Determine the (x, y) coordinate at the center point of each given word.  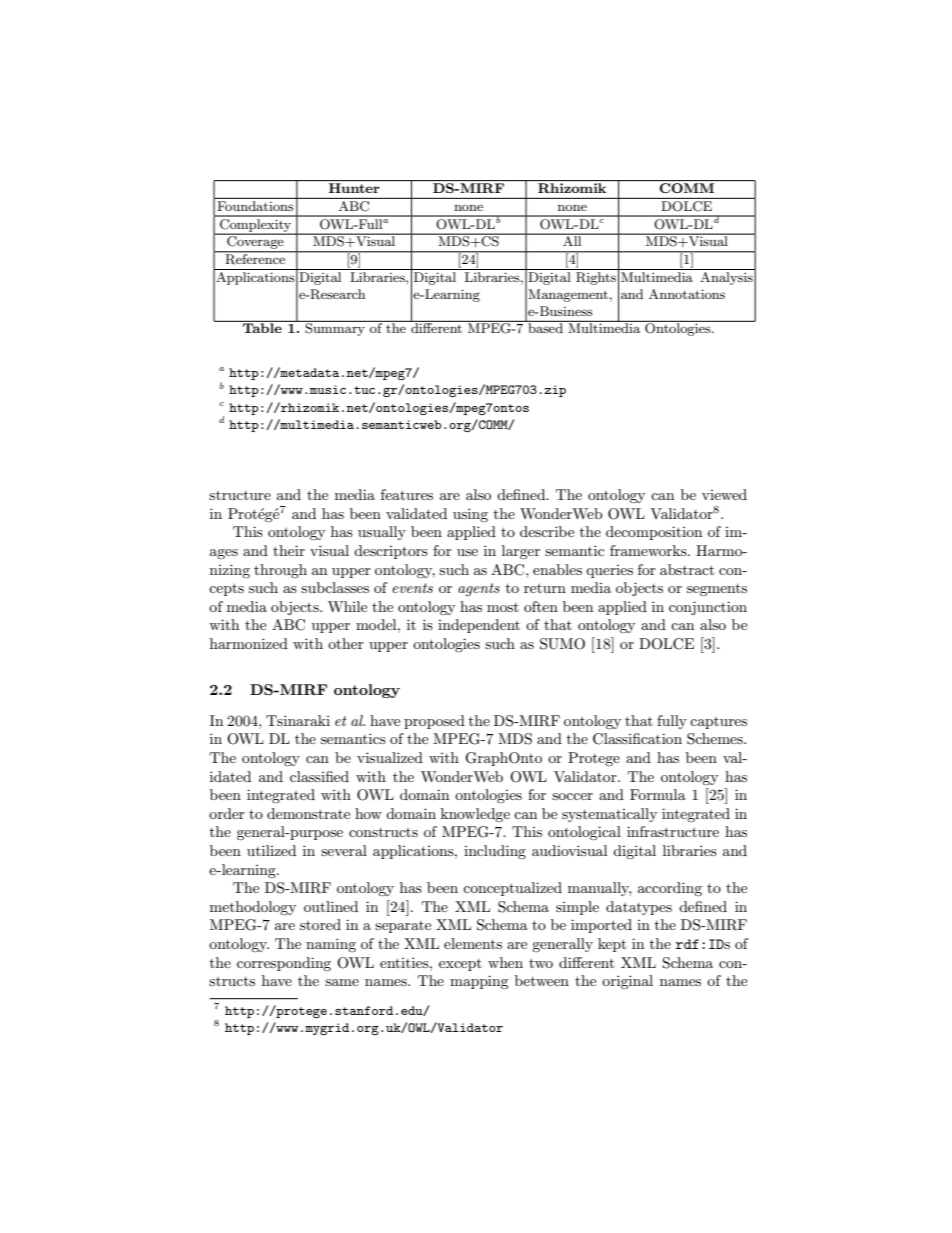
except (460, 965)
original (627, 982)
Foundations (255, 204)
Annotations (687, 294)
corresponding (284, 964)
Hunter (354, 188)
